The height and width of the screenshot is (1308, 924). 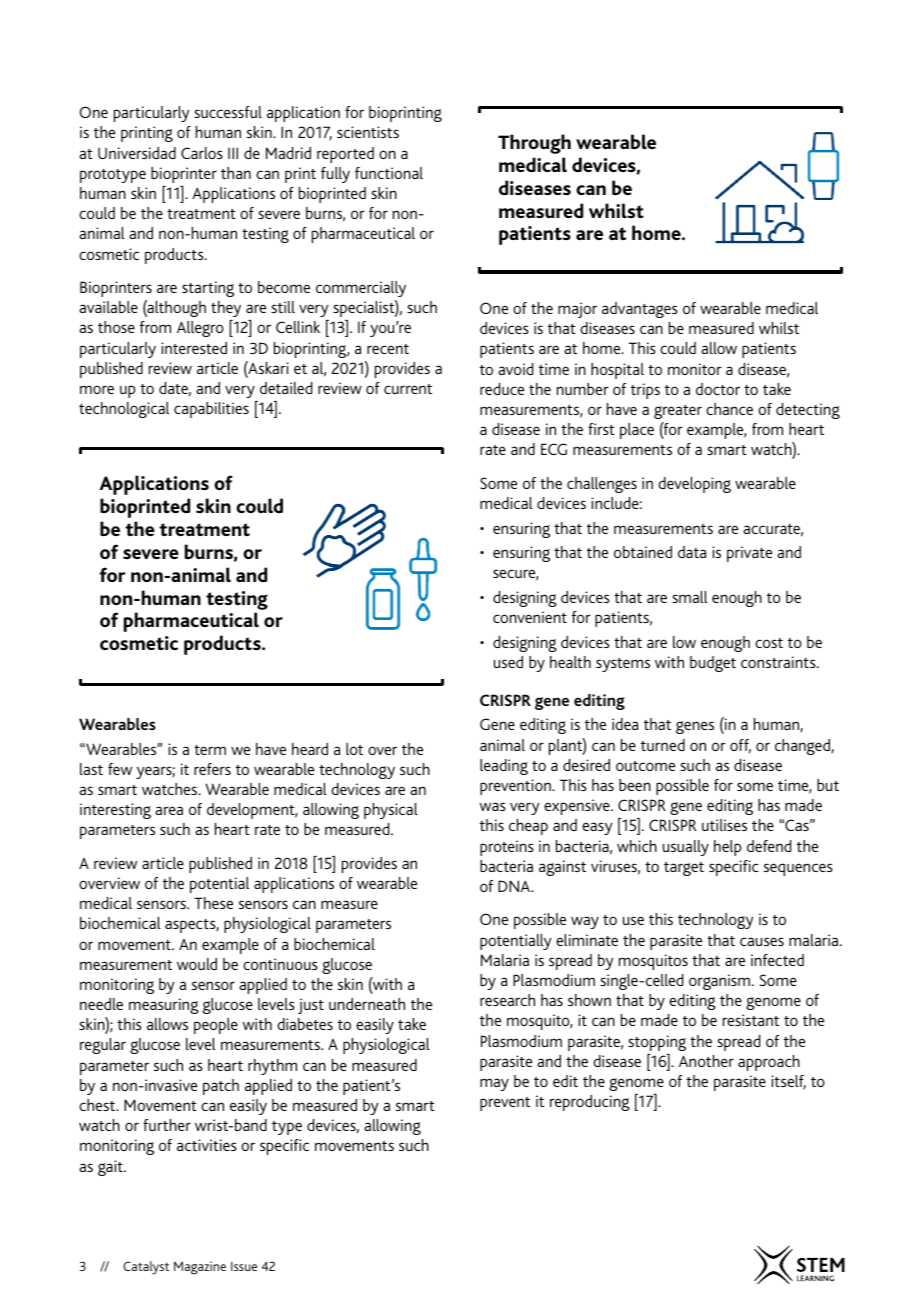 What do you see at coordinates (202, 153) in the screenshot?
I see `Carlos` at bounding box center [202, 153].
